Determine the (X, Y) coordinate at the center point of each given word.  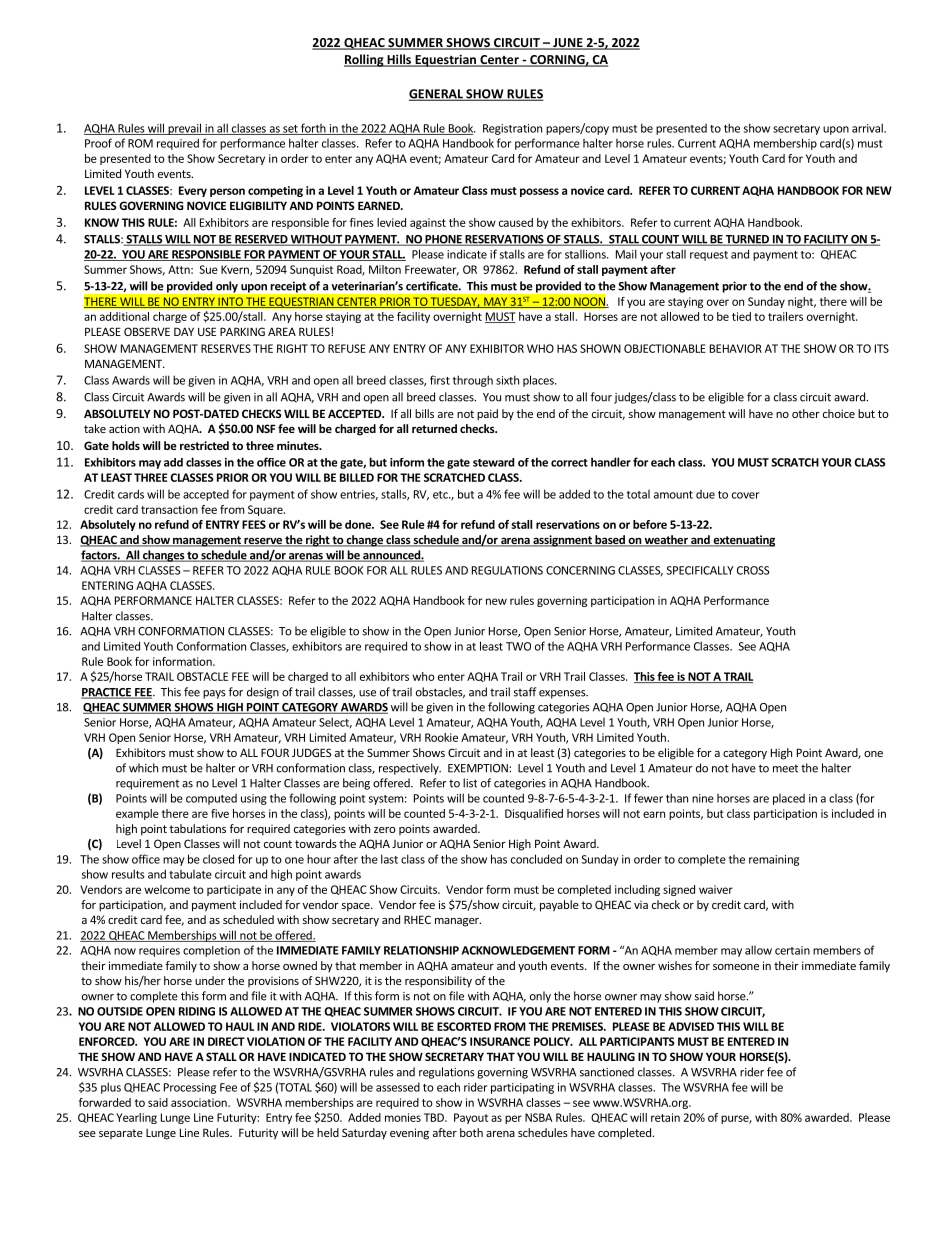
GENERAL (437, 95)
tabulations (197, 828)
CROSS (753, 570)
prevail (184, 129)
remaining (774, 860)
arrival (868, 128)
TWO (518, 646)
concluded (536, 859)
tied (741, 316)
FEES (254, 524)
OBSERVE (147, 331)
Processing (190, 1088)
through (473, 381)
